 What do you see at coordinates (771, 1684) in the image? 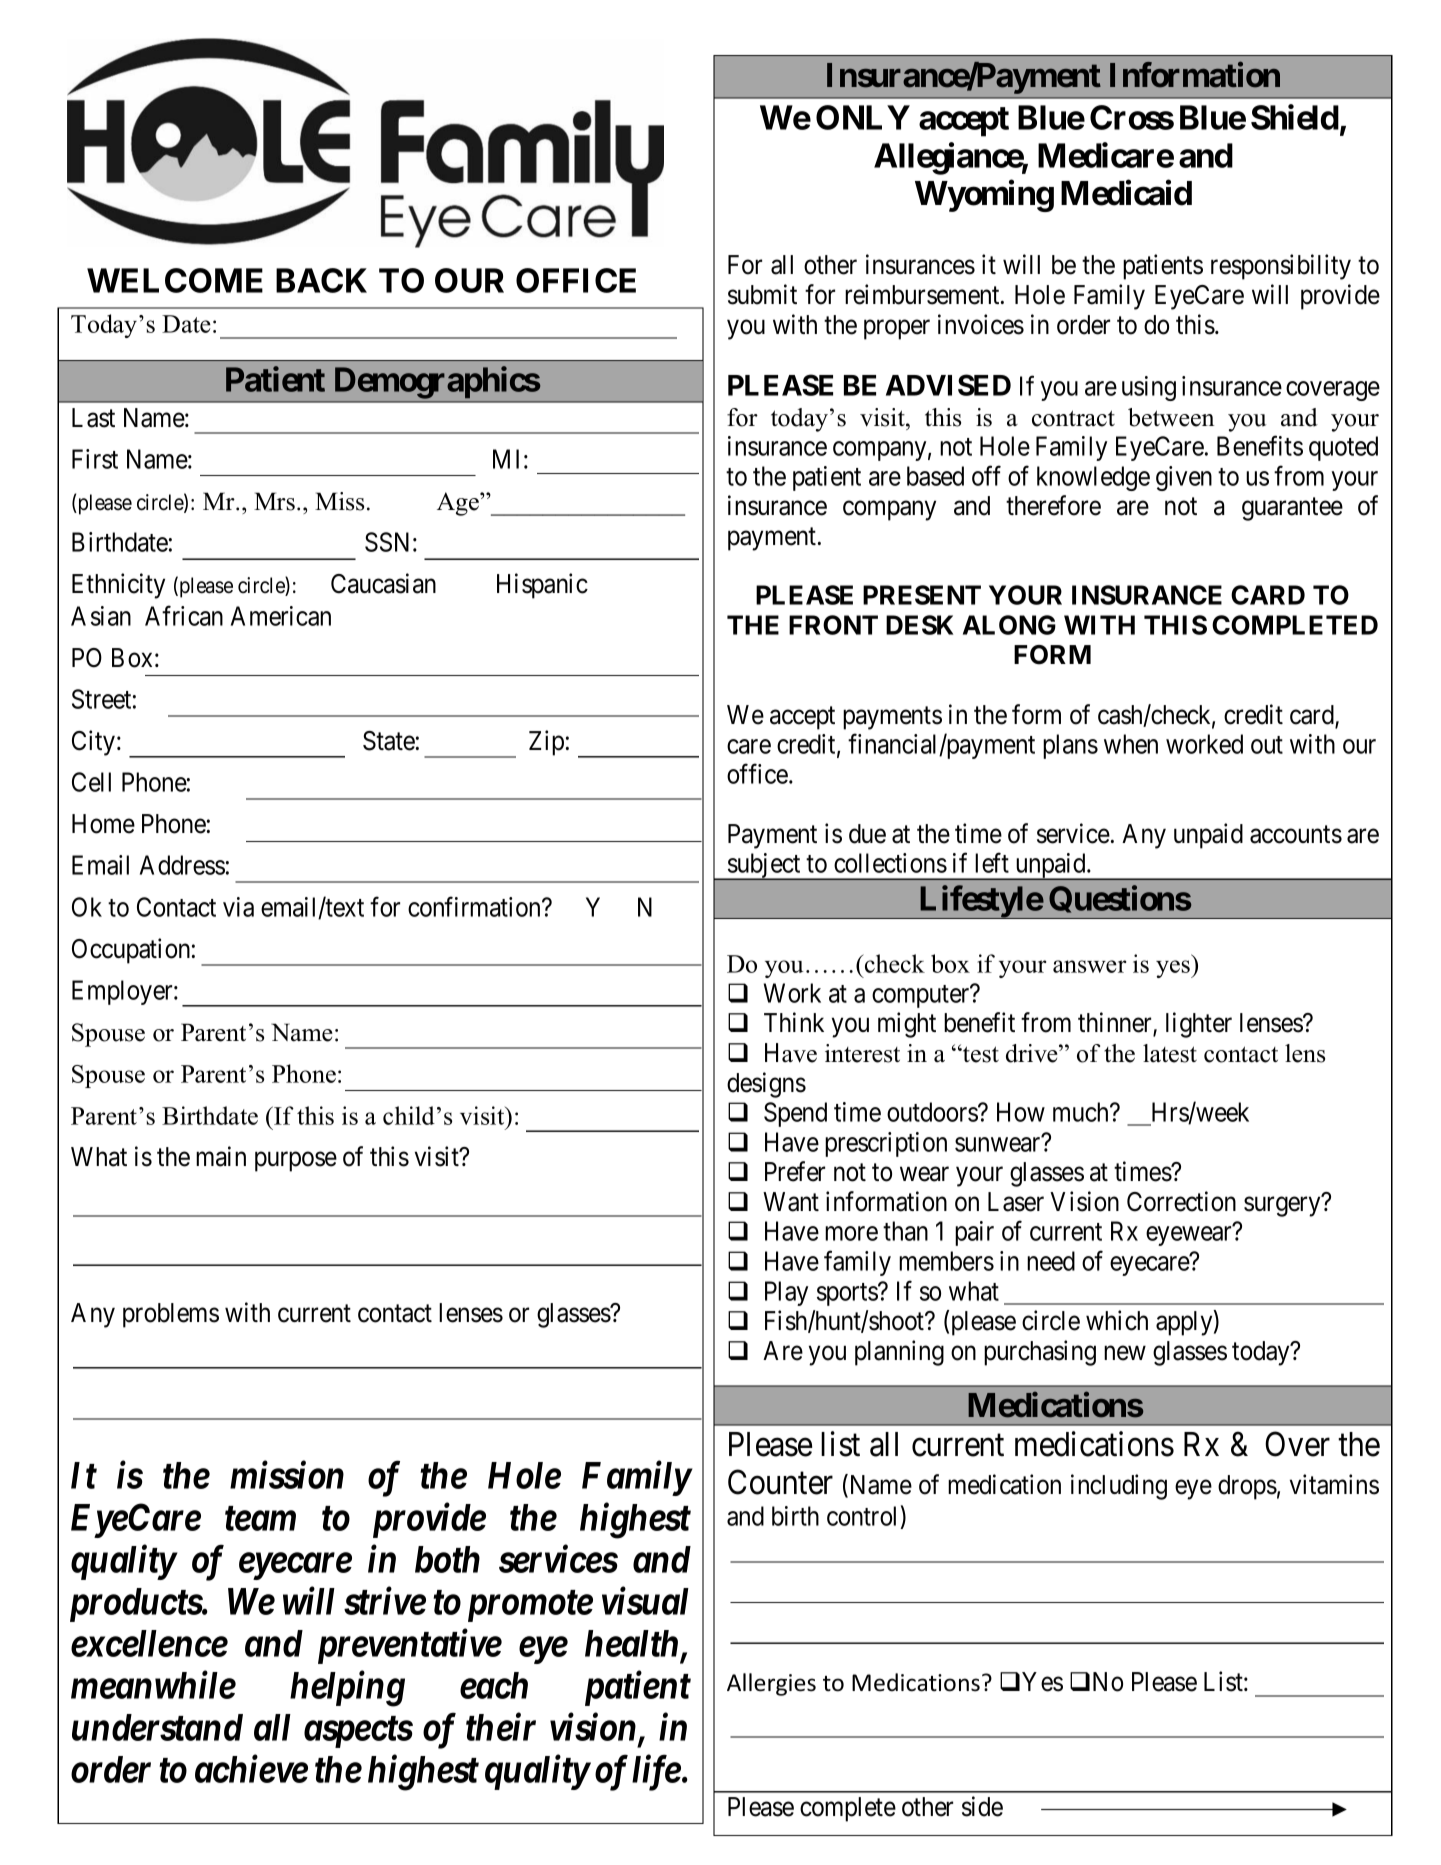
I see `Allergies` at bounding box center [771, 1684].
